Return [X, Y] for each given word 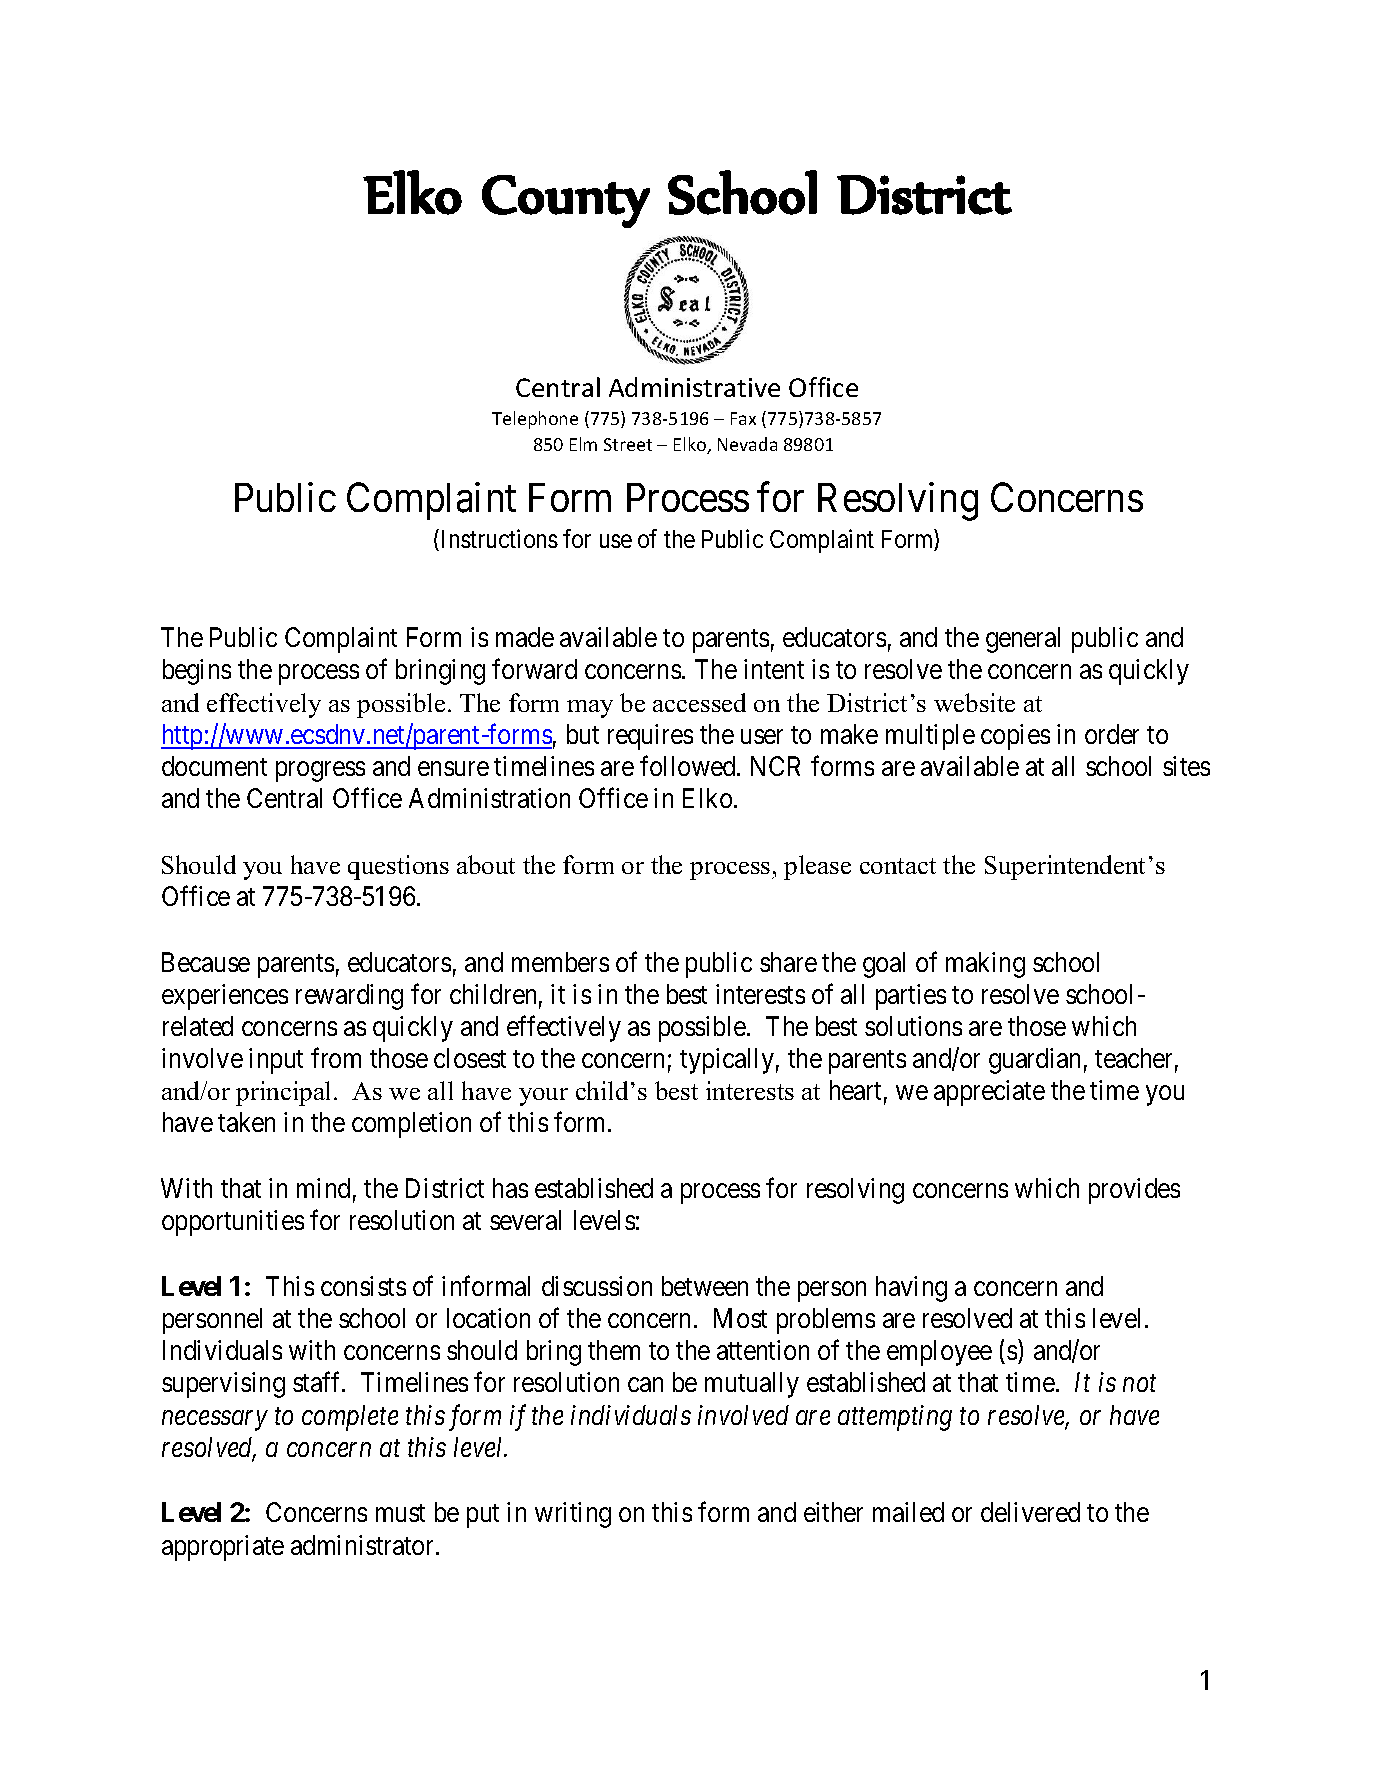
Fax [743, 418]
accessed [699, 702]
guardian [1034, 1061]
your [543, 1097]
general [1023, 640]
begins [197, 672]
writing [573, 1515]
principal [283, 1093]
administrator [364, 1545]
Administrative [694, 387]
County [566, 201]
